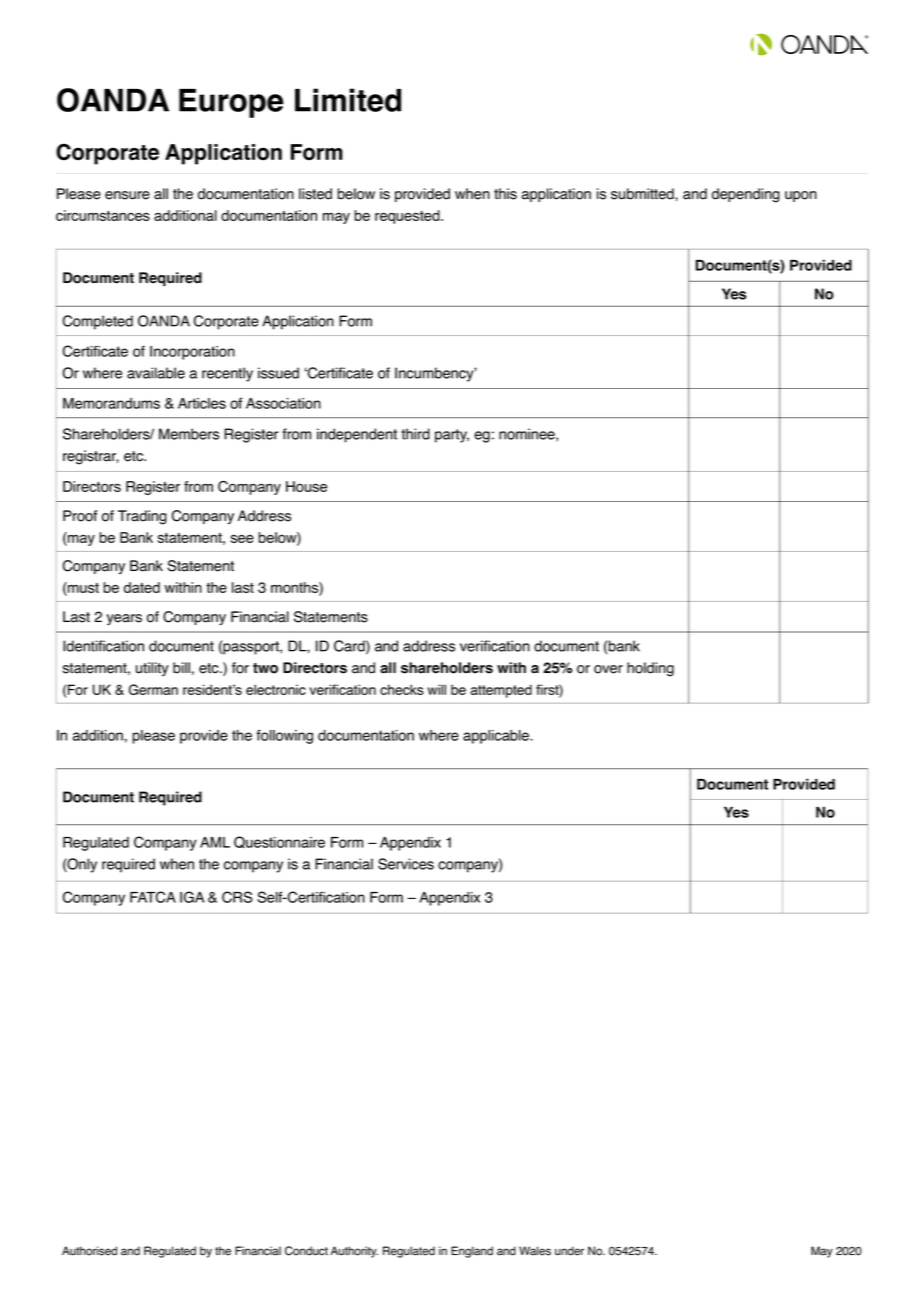 Image resolution: width=924 pixels, height=1308 pixels. What do you see at coordinates (643, 194) in the screenshot?
I see `submitted` at bounding box center [643, 194].
